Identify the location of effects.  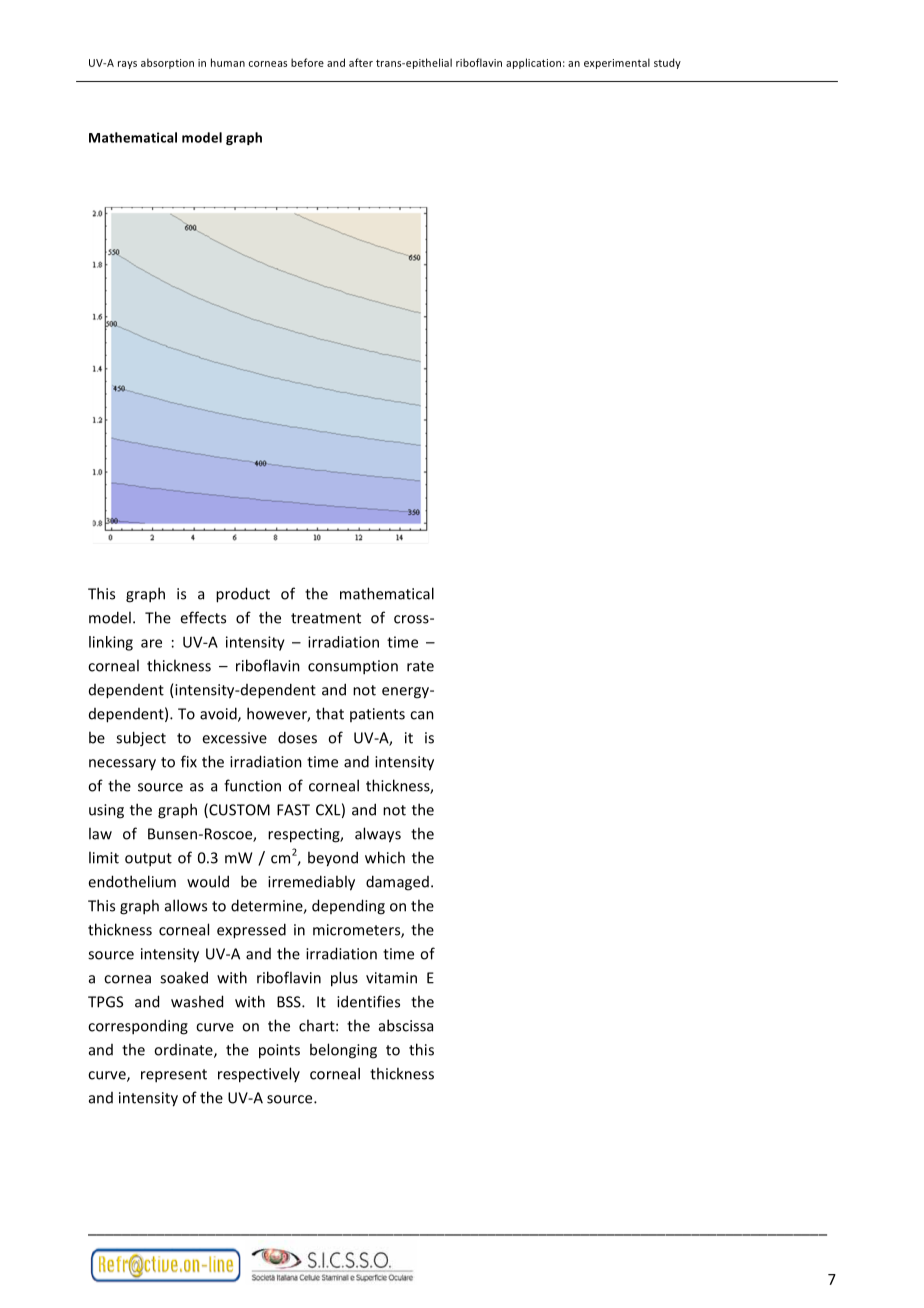
(203, 617).
